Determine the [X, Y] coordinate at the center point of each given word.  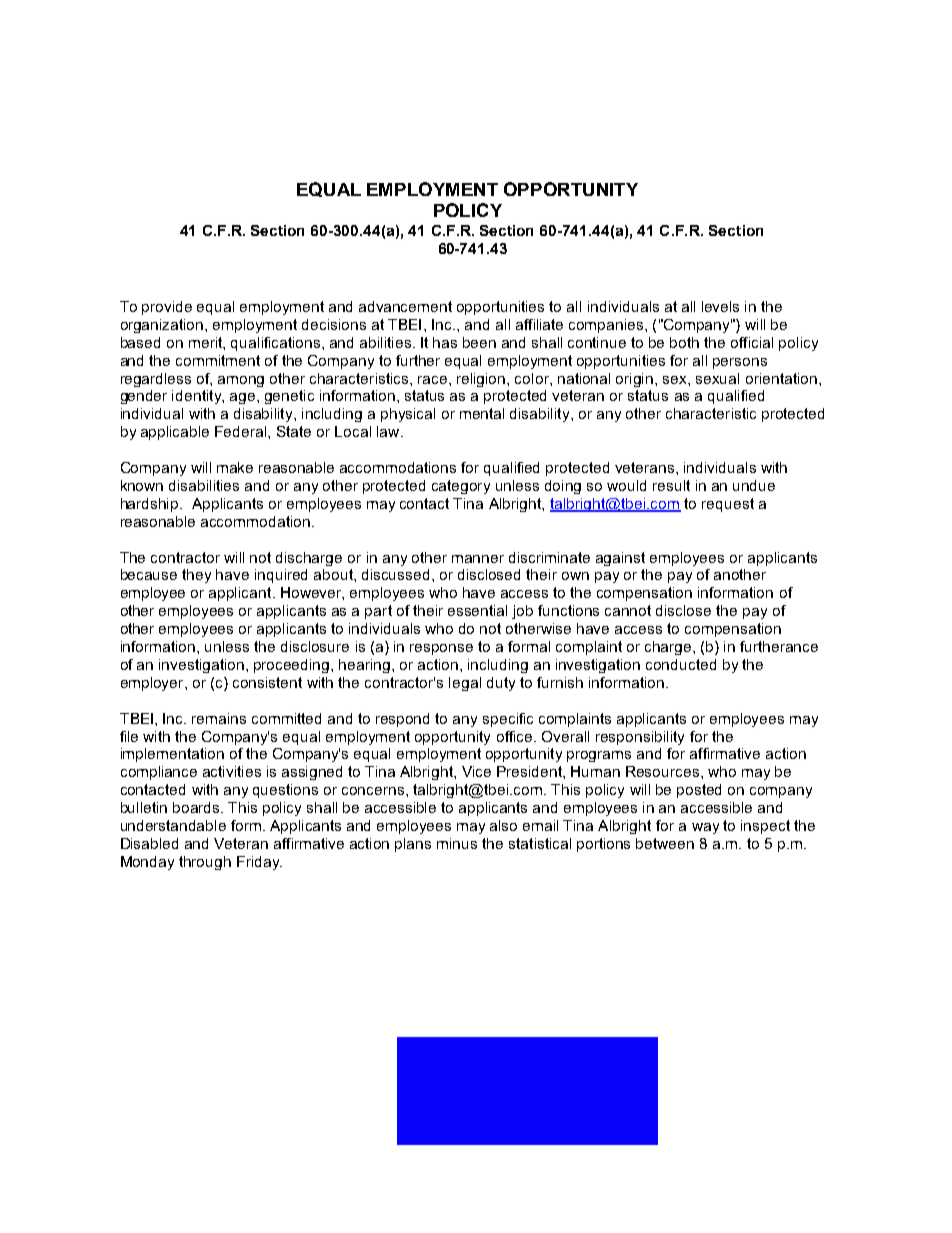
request [728, 505]
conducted [681, 664]
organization [163, 326]
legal [465, 684]
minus [457, 843]
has [445, 342]
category [461, 487]
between [665, 843]
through [205, 863]
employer [153, 684]
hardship [151, 505]
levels [720, 306]
